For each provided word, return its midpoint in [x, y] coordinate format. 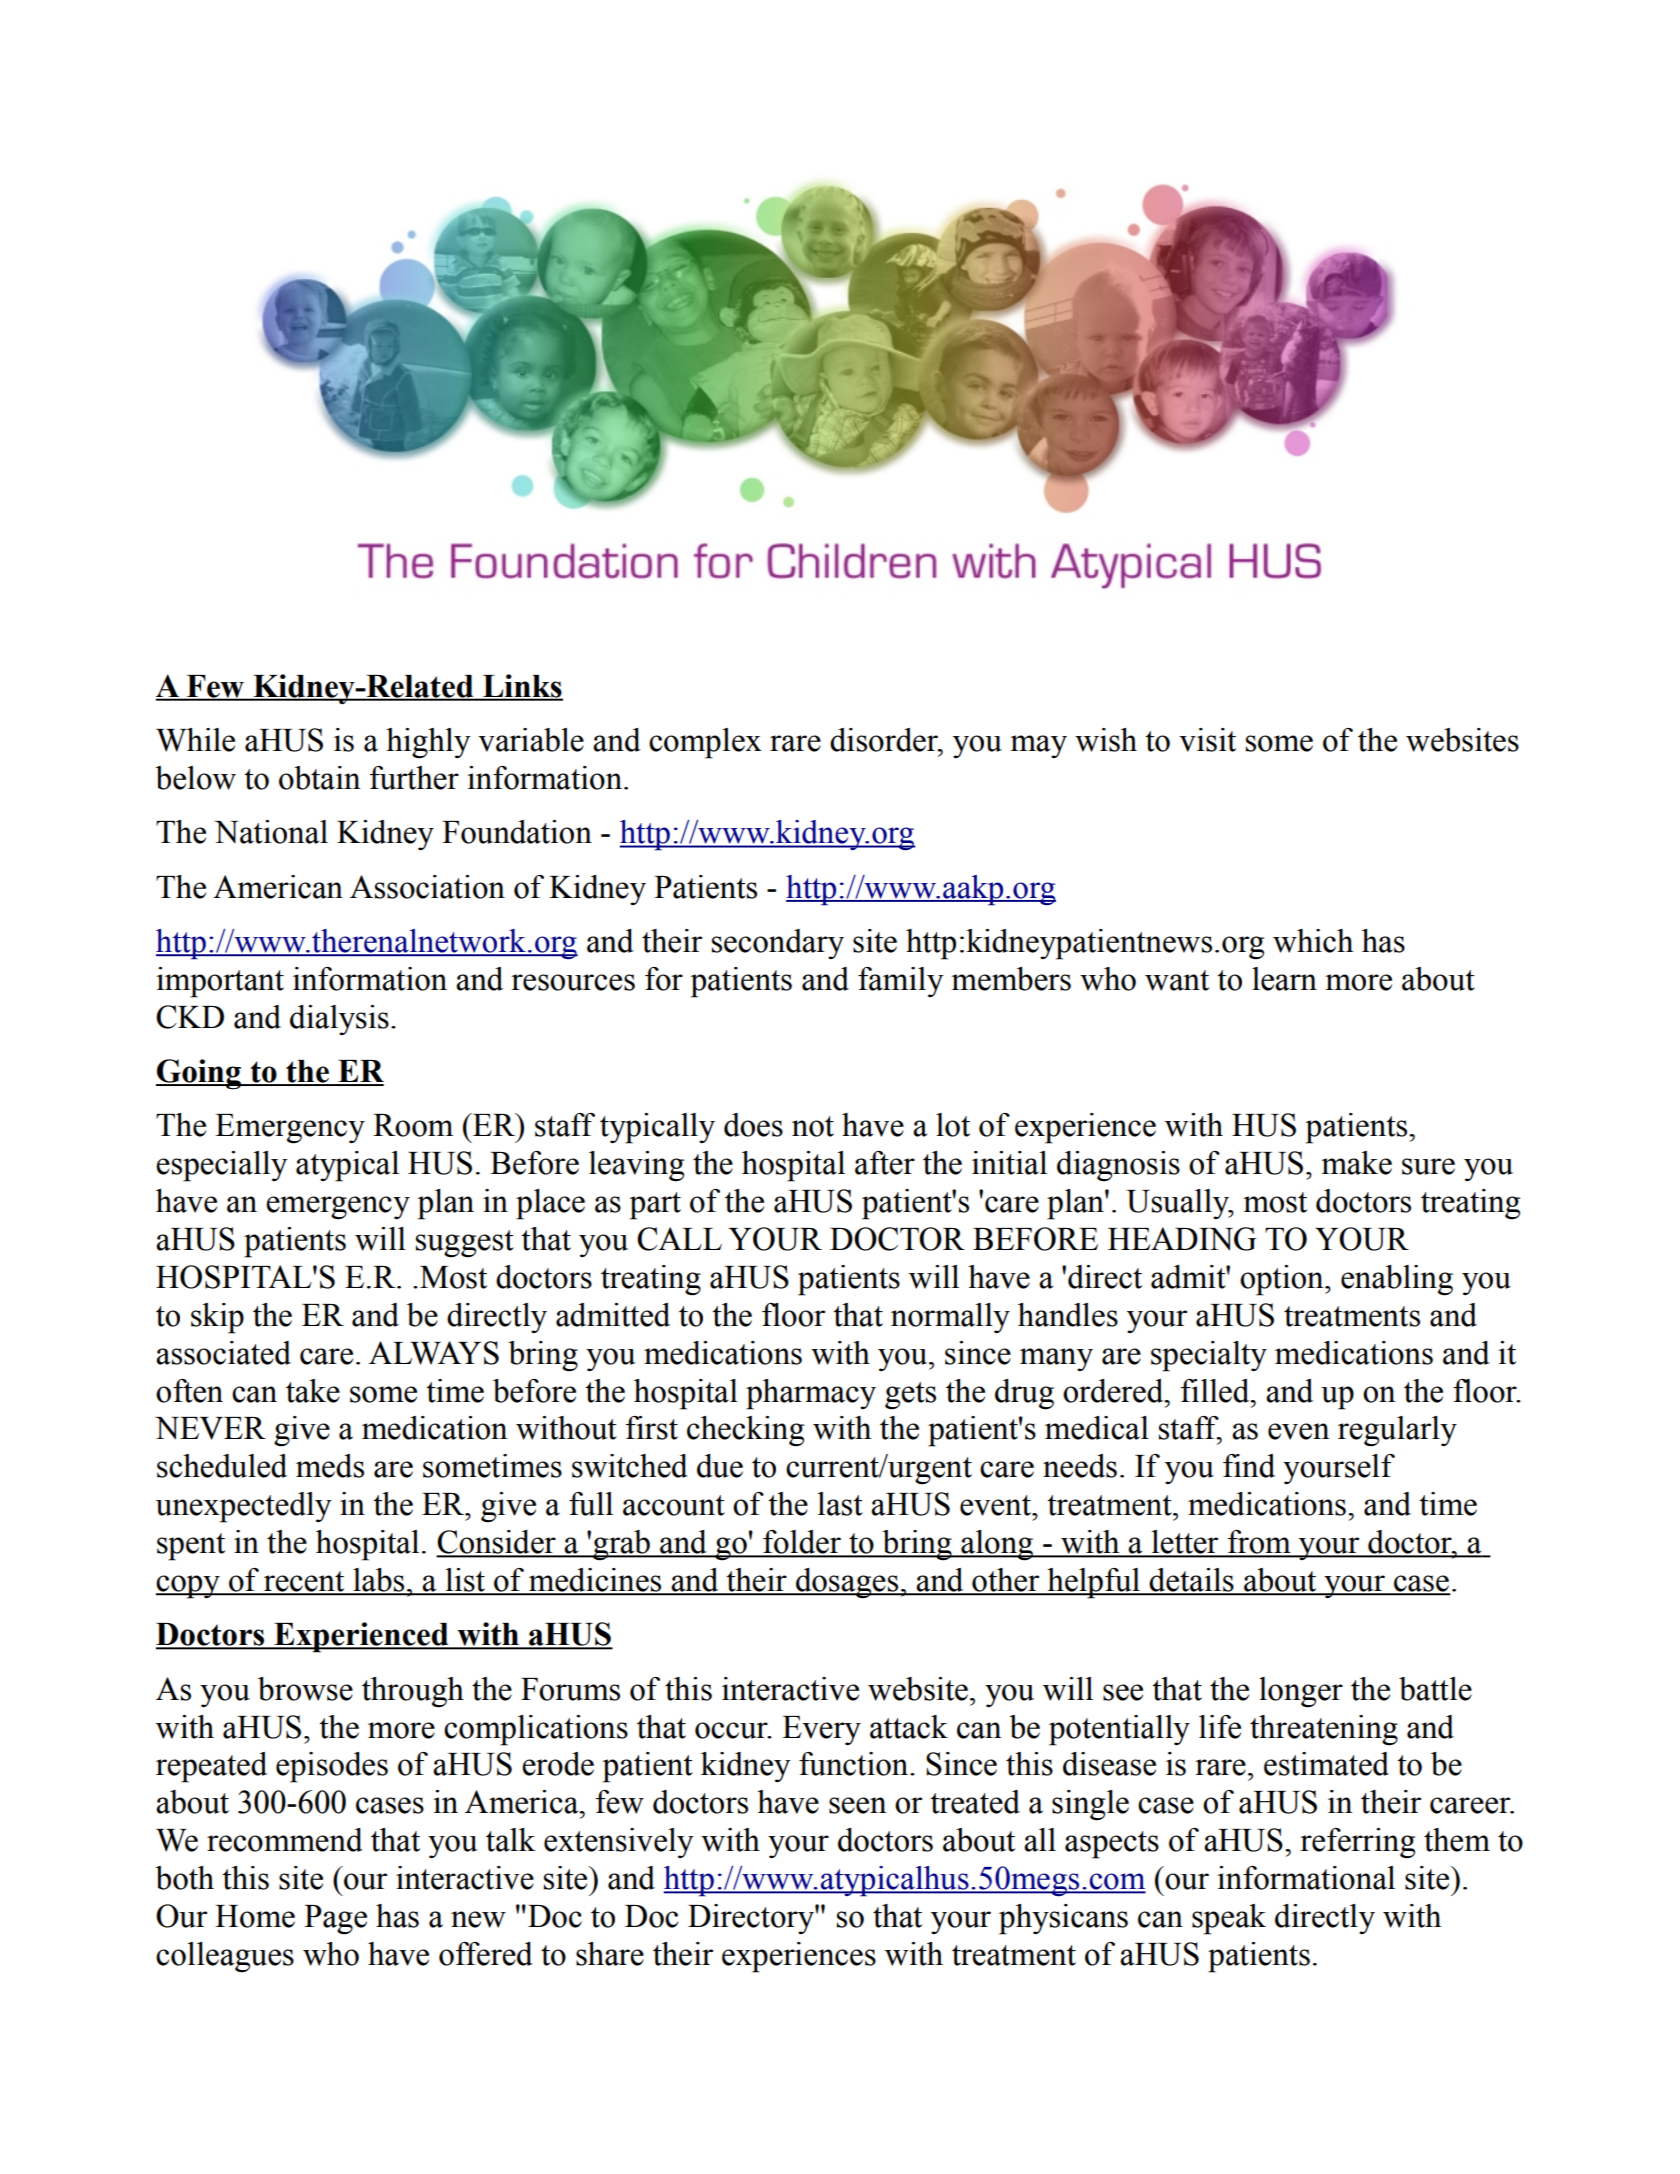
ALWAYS [434, 1353]
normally [950, 1318]
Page [335, 1920]
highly [428, 743]
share [610, 1954]
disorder [885, 740]
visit [1207, 740]
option [1283, 1280]
